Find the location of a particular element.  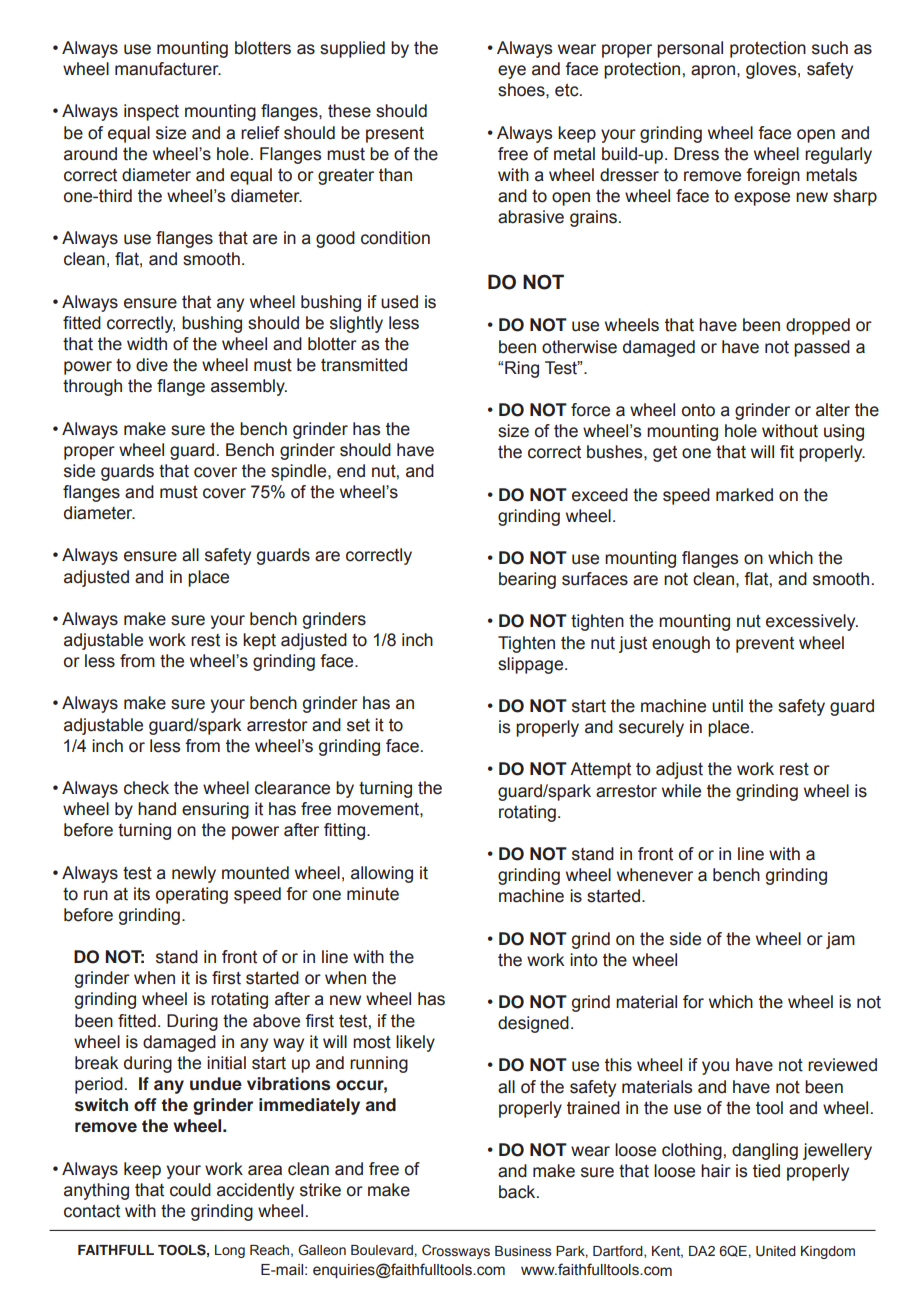

prevent is located at coordinates (765, 645).
